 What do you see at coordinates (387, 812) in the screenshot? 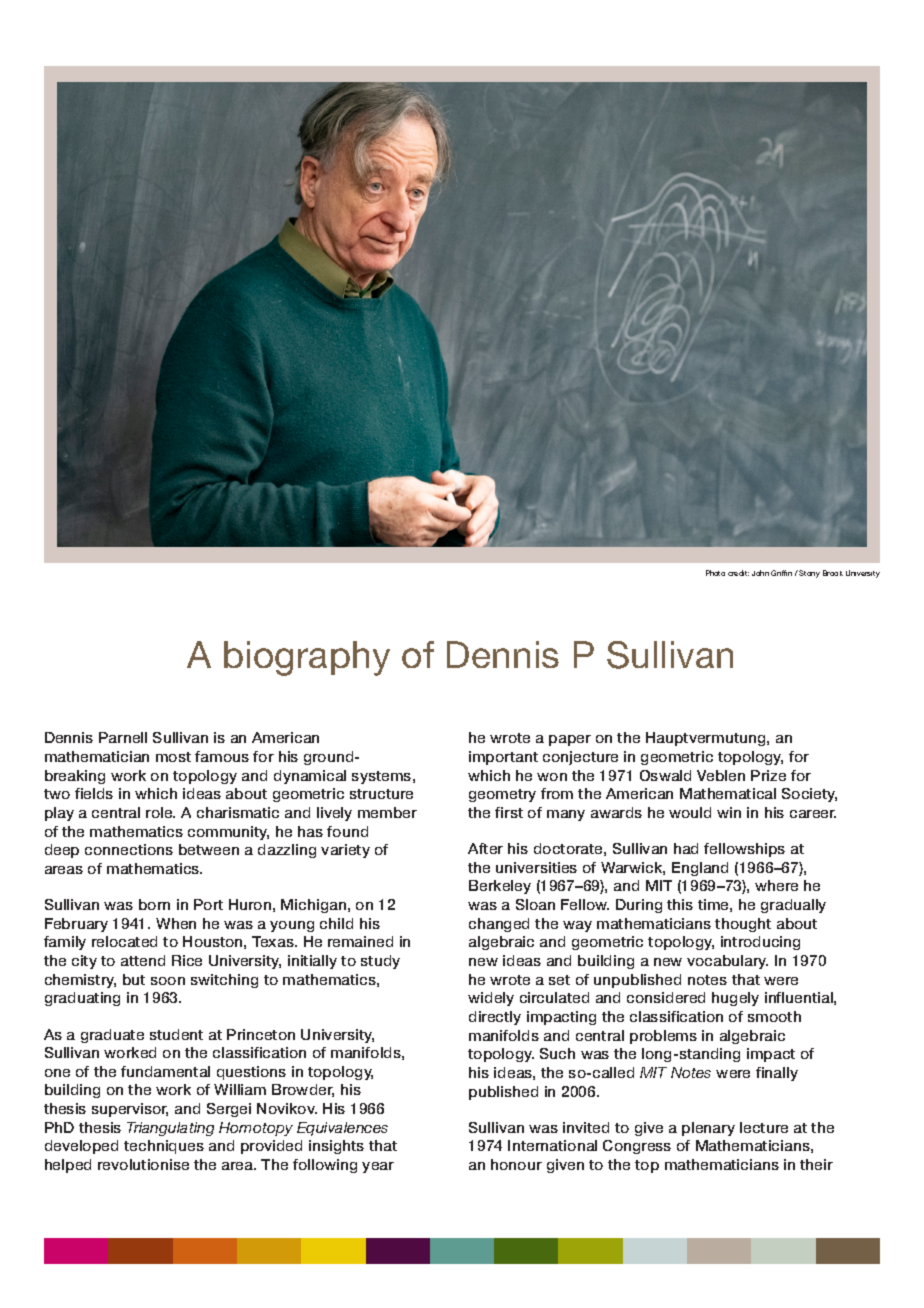
I see `member` at bounding box center [387, 812].
